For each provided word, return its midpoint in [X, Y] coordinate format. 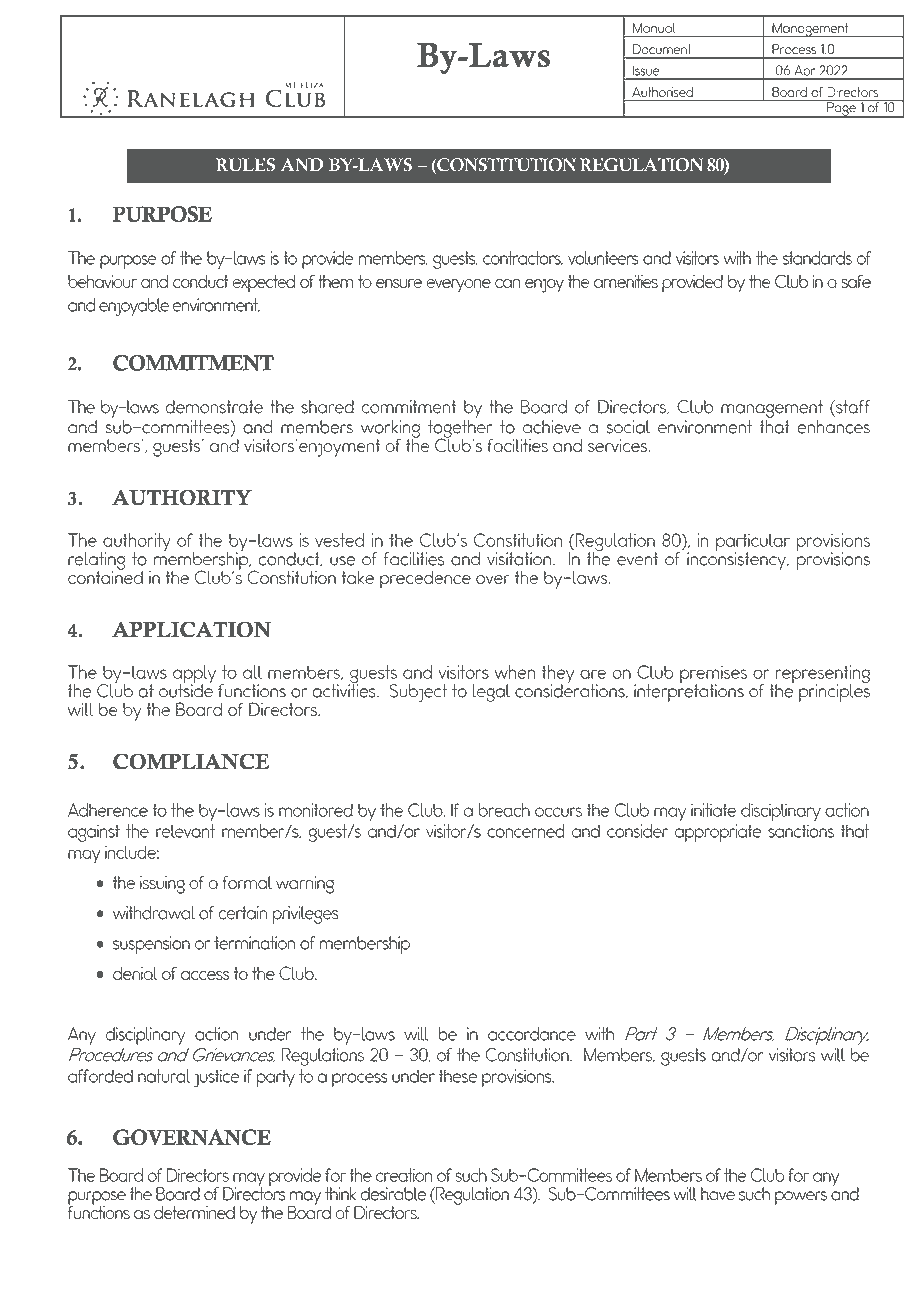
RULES [245, 165]
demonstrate [214, 407]
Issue [646, 71]
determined [194, 1212]
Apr [805, 72]
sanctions [801, 831]
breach [504, 810]
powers [801, 1198]
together [460, 430]
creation [404, 1175]
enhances [834, 427]
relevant [185, 831]
